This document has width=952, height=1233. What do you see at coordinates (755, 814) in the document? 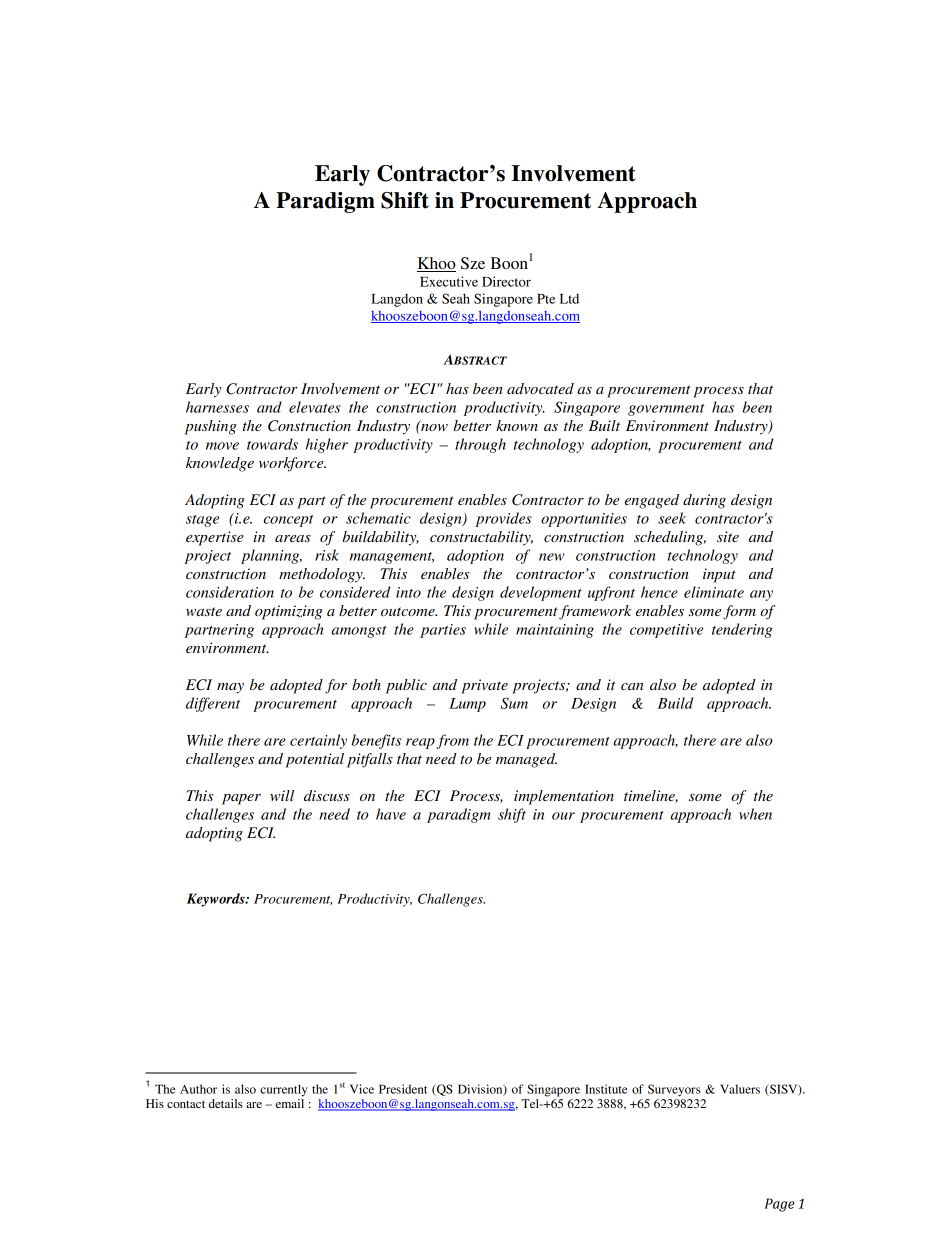
I see `when` at bounding box center [755, 814].
